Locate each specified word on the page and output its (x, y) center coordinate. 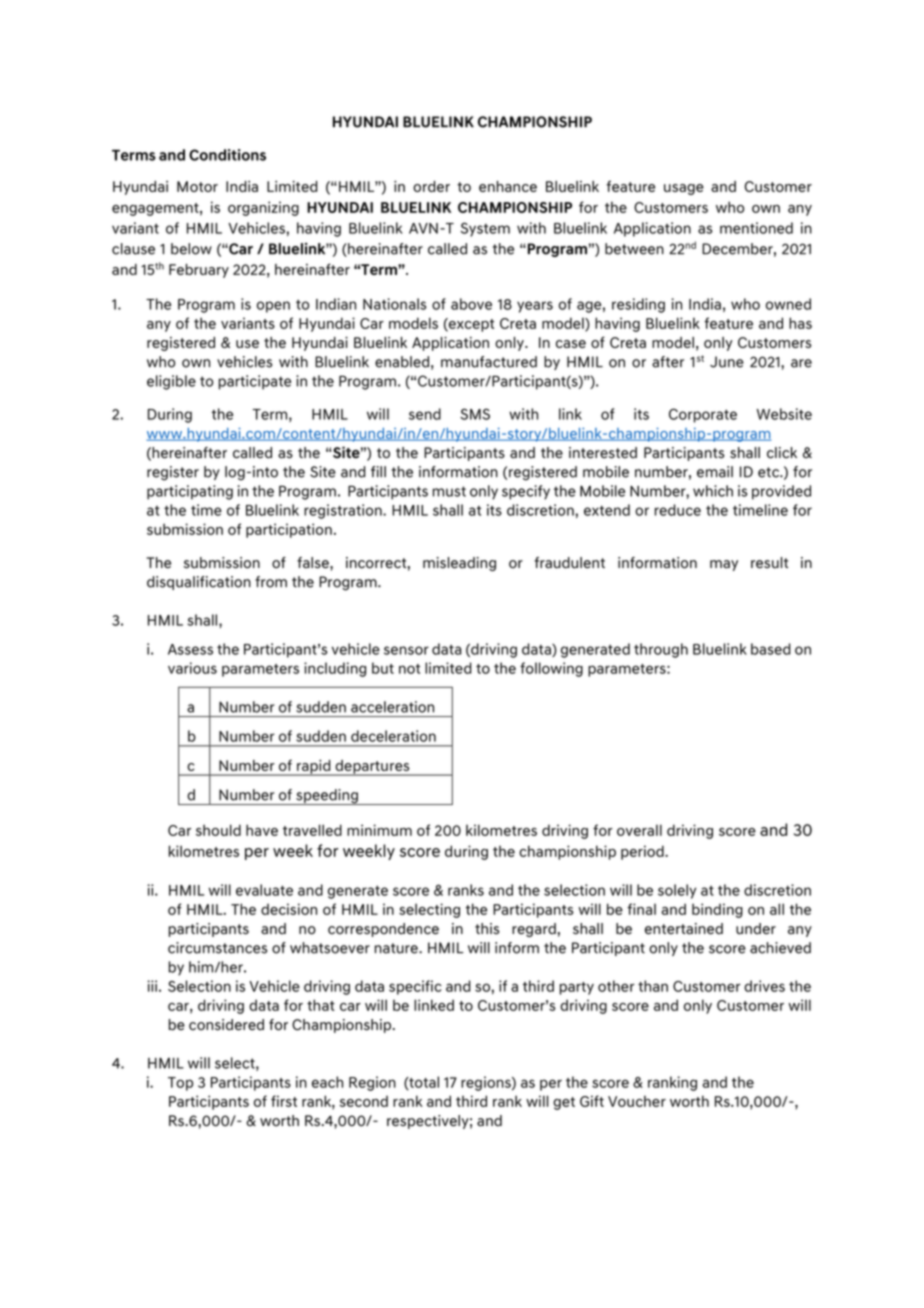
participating (190, 492)
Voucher (637, 1101)
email (715, 472)
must (449, 491)
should (218, 830)
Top (180, 1084)
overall (639, 830)
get (564, 1103)
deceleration (393, 736)
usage (684, 189)
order (431, 186)
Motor (197, 186)
